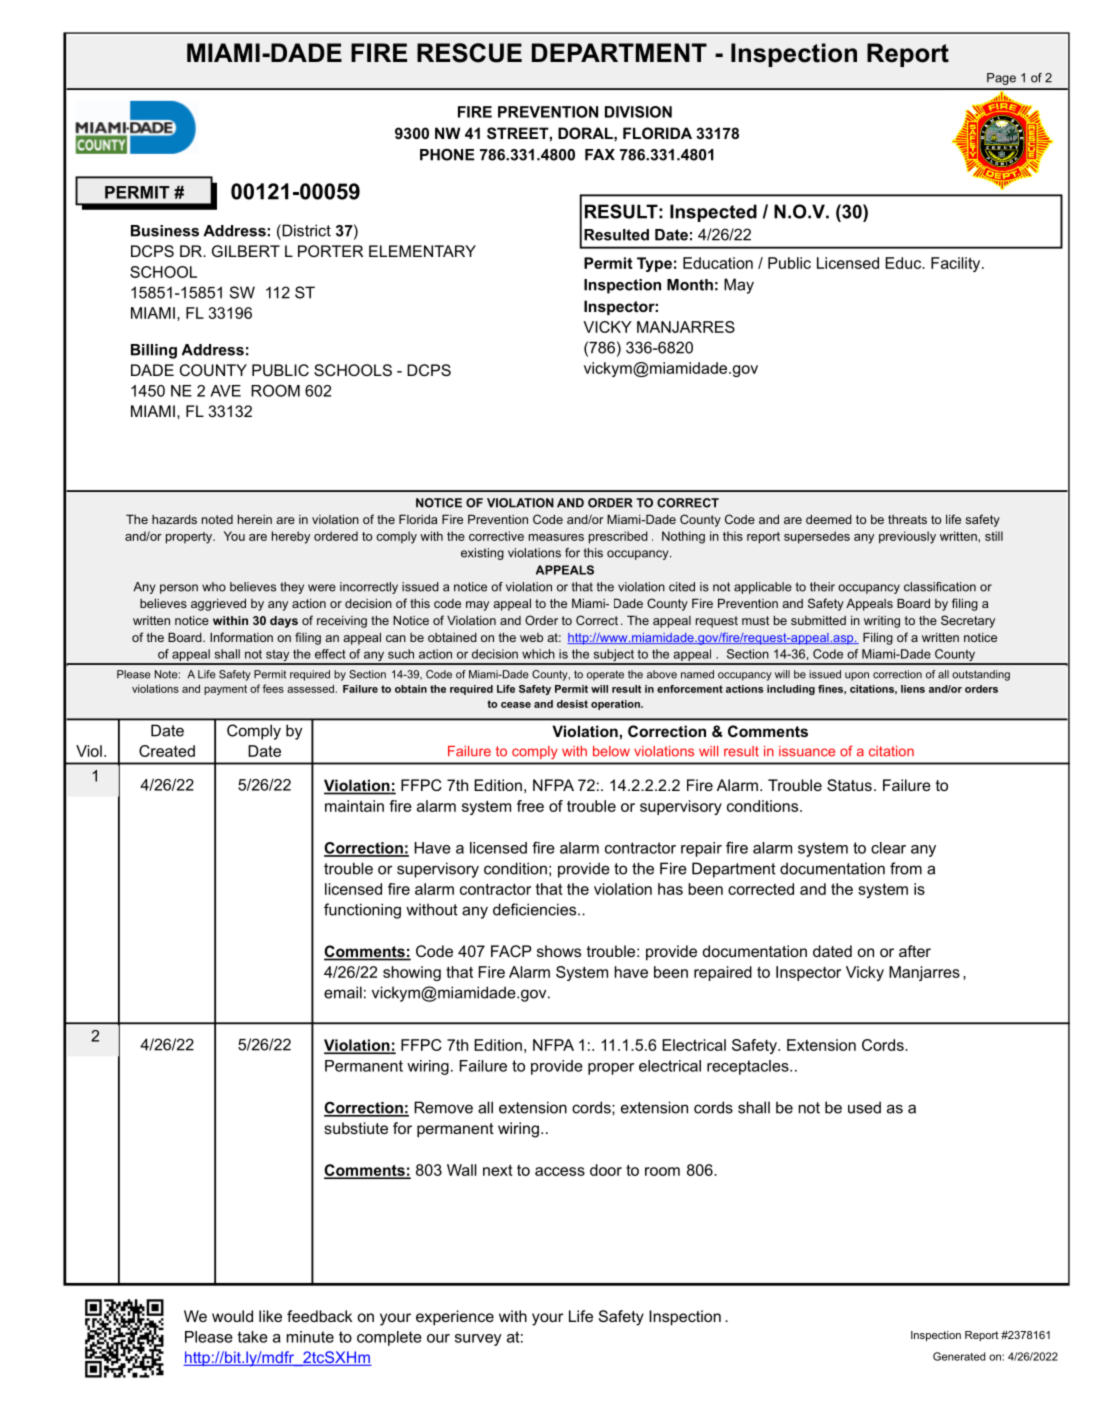 The width and height of the page is (1102, 1426). Describe the element at coordinates (478, 1340) in the page. I see `survey` at that location.
